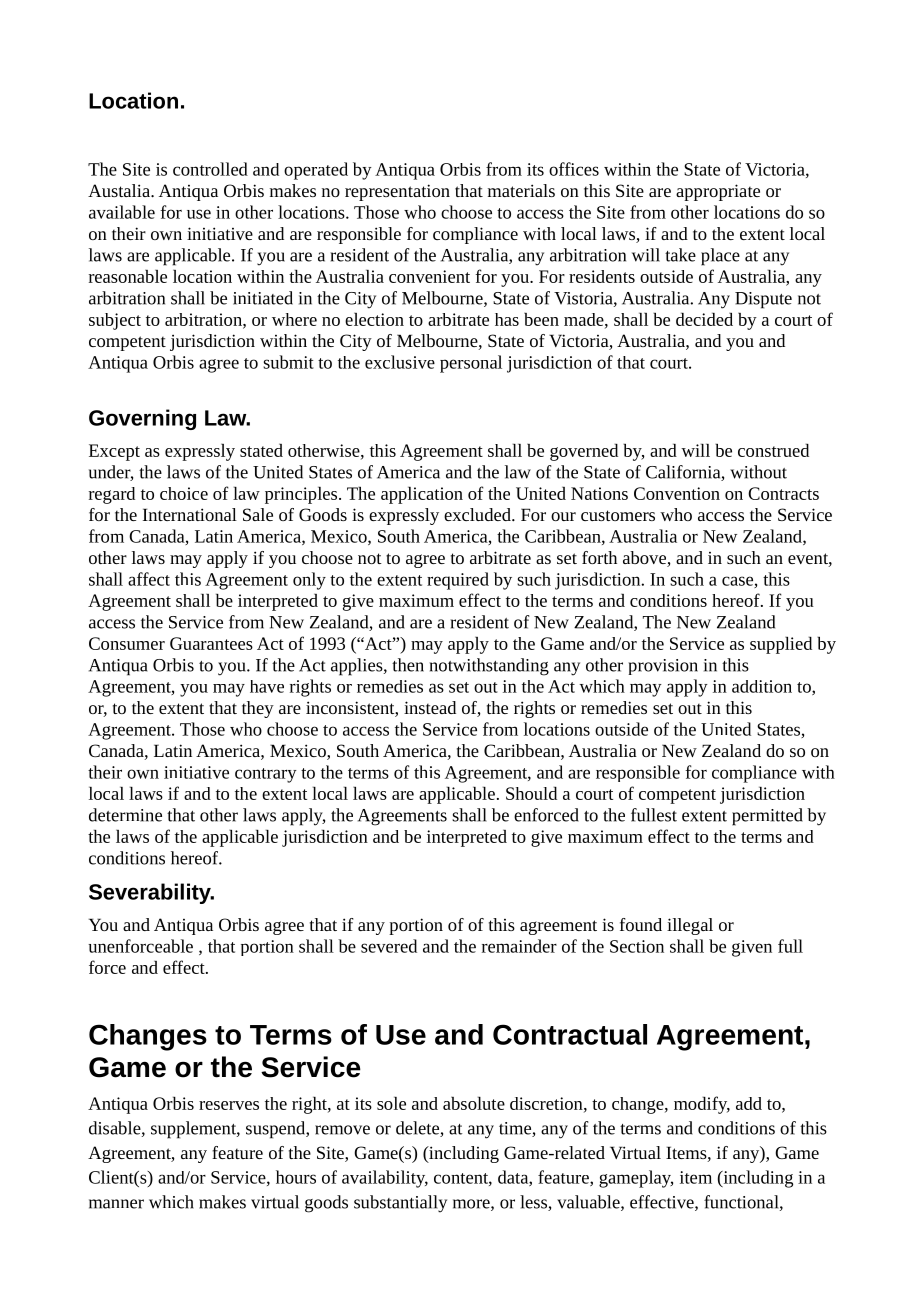 Image resolution: width=924 pixels, height=1308 pixels. What do you see at coordinates (194, 1130) in the page?
I see `supplement` at bounding box center [194, 1130].
